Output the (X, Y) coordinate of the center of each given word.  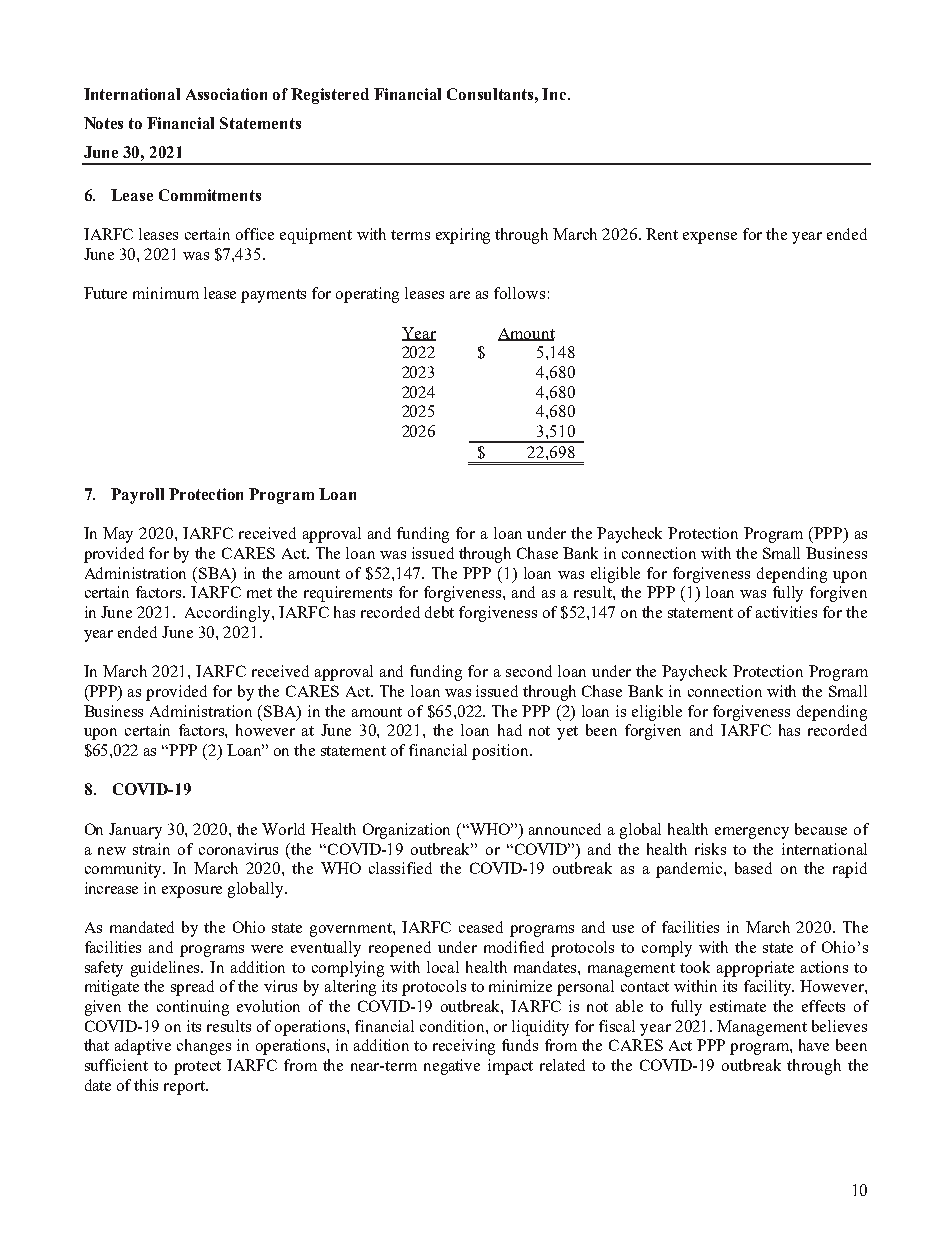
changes (204, 1047)
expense (710, 238)
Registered (330, 96)
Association (226, 94)
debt (439, 612)
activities (786, 612)
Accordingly (229, 614)
